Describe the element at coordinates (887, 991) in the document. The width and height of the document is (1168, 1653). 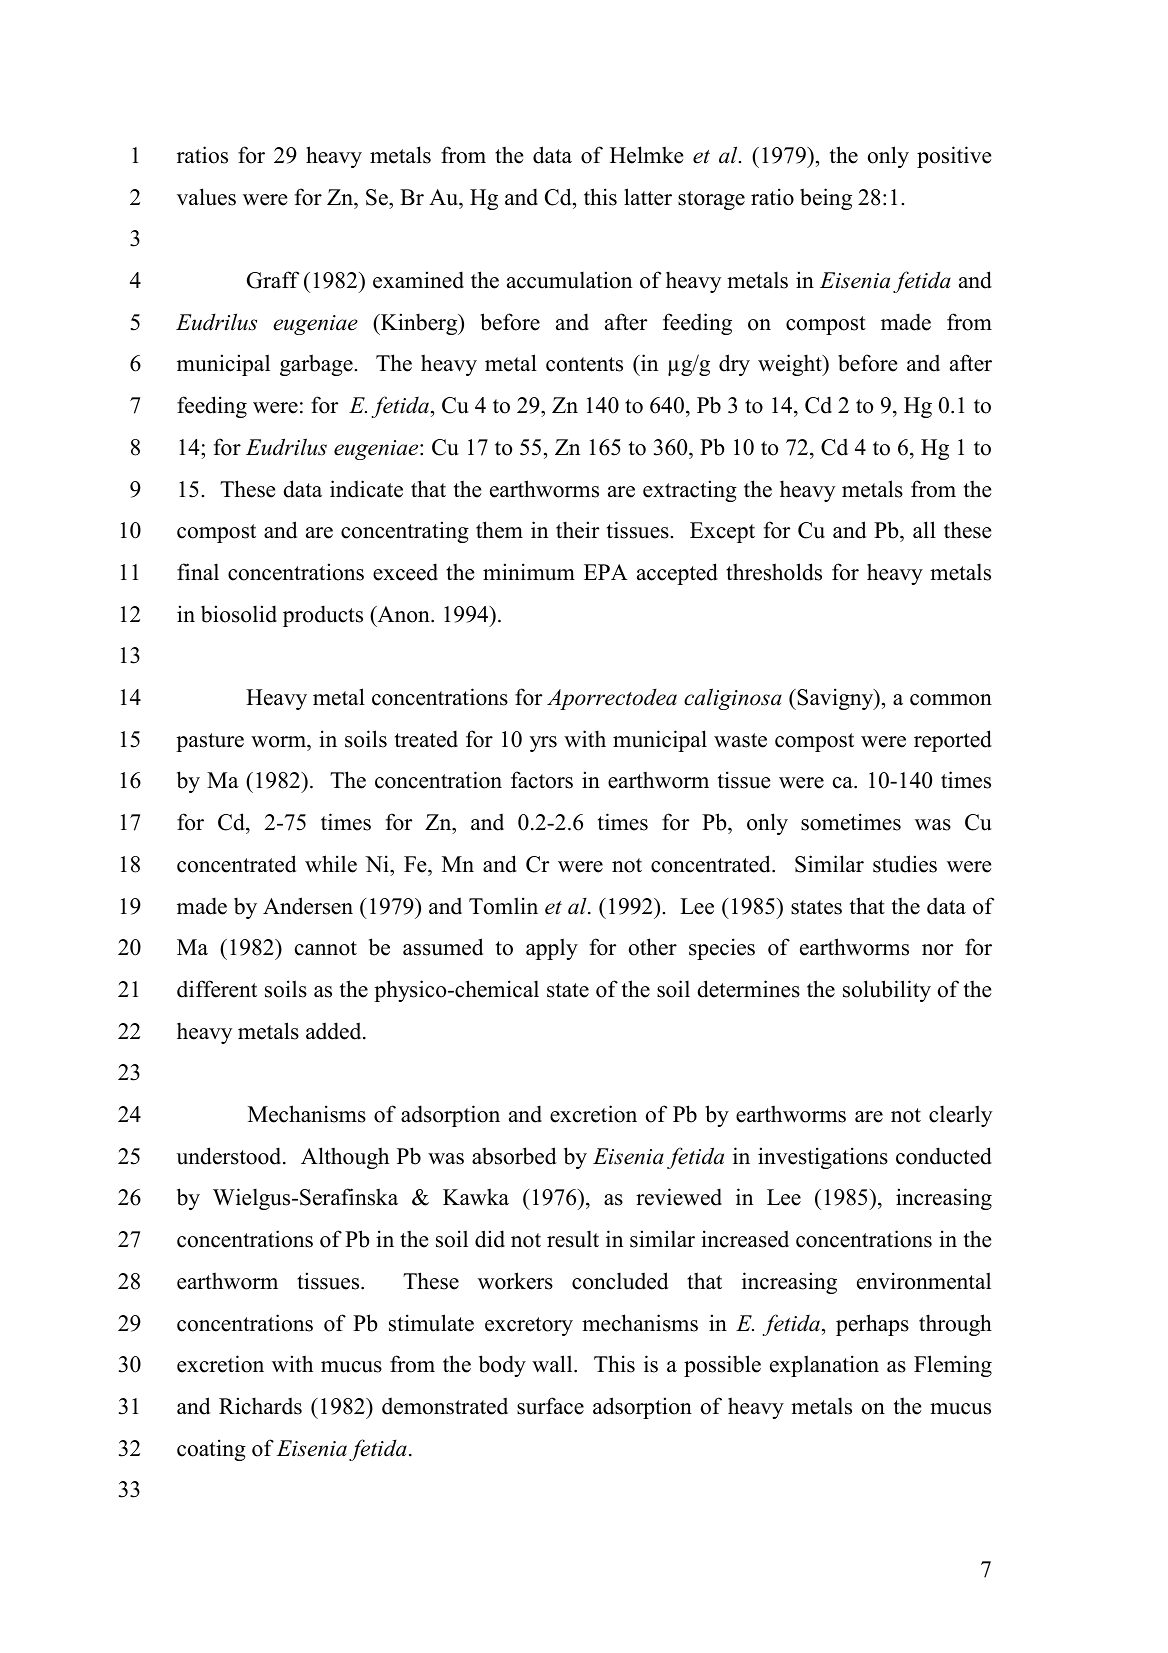
I see `solubility` at that location.
